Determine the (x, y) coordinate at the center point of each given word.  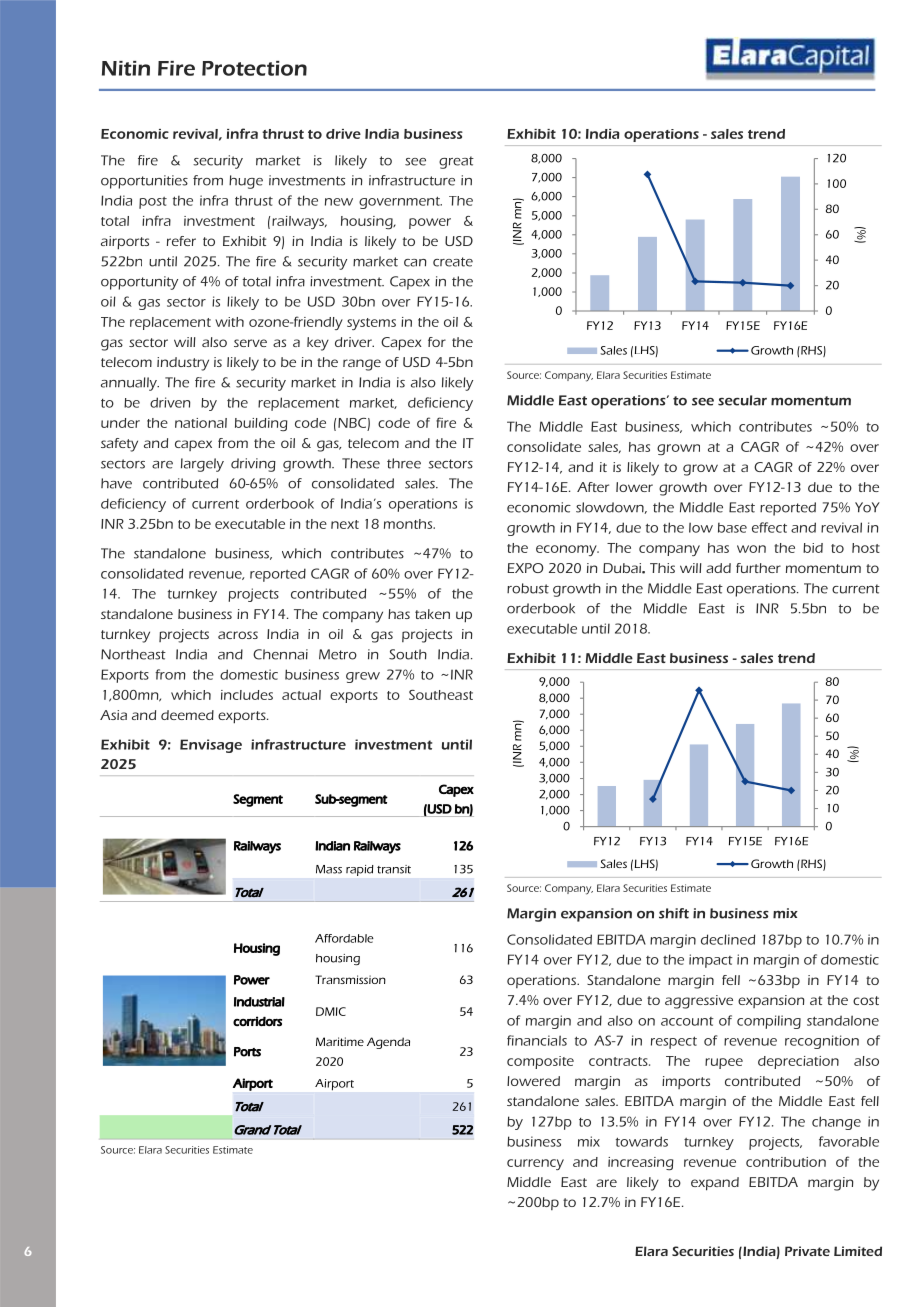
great (456, 162)
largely (202, 465)
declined (728, 939)
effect (769, 527)
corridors (257, 1021)
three (404, 463)
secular (742, 400)
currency (535, 1164)
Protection (254, 68)
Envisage (211, 746)
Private (807, 1251)
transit (394, 869)
